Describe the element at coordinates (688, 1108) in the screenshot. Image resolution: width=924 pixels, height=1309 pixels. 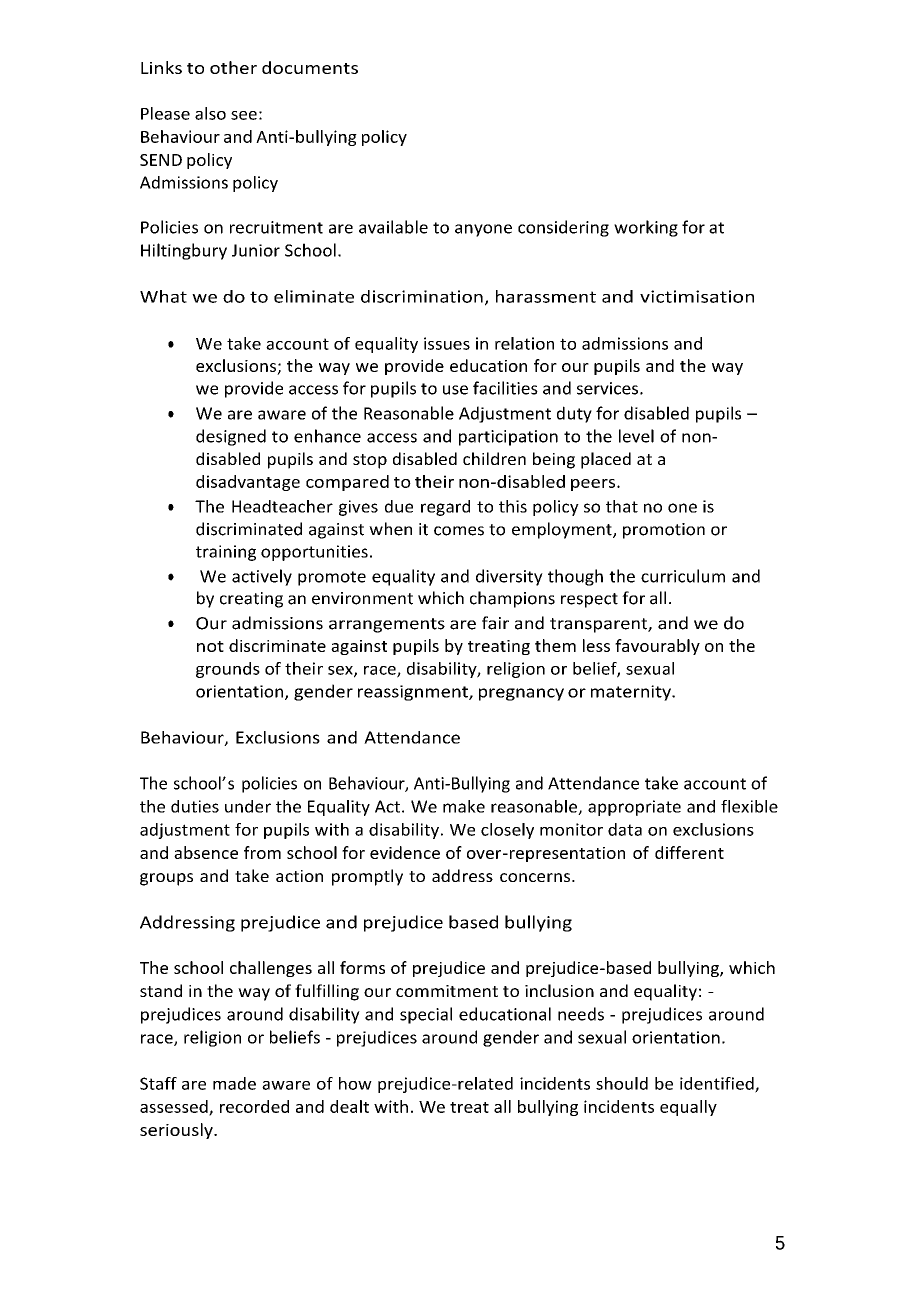
I see `equally` at that location.
